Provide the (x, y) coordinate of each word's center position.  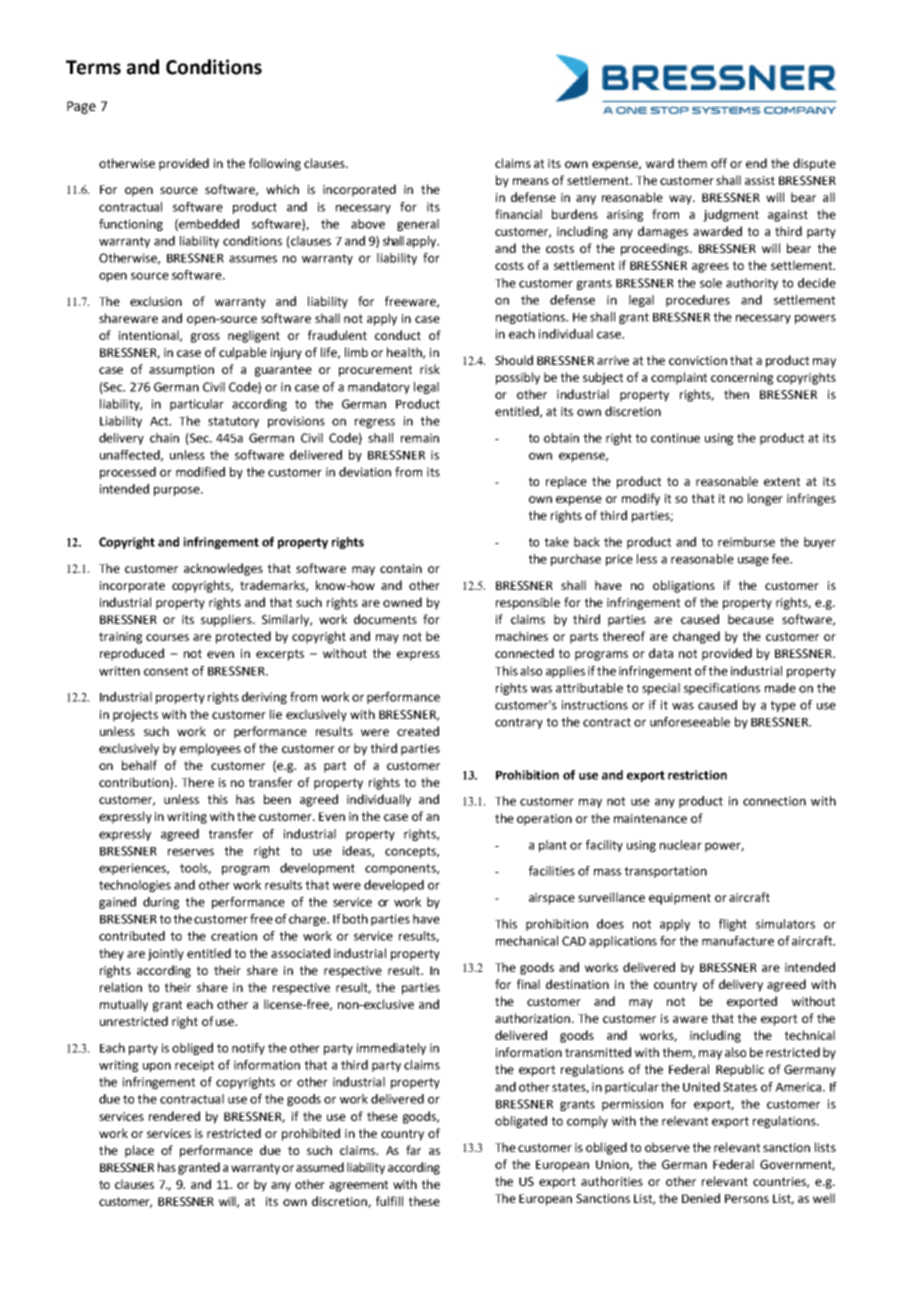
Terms (93, 67)
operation (544, 820)
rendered (174, 1116)
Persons (747, 1198)
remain (420, 438)
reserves (191, 852)
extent (782, 481)
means (531, 181)
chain (164, 438)
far (413, 1150)
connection (774, 801)
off (719, 163)
